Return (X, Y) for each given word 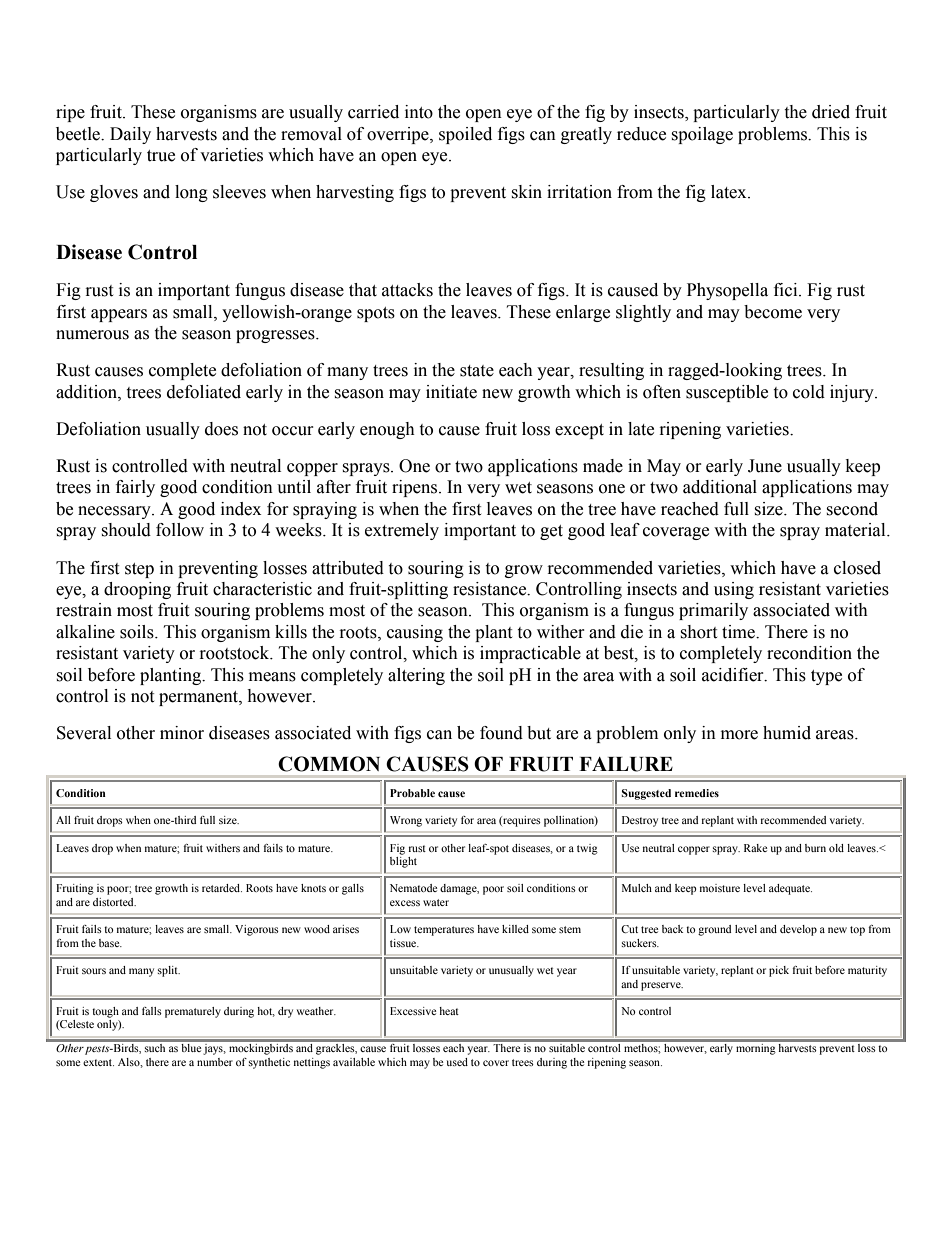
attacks (407, 290)
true (161, 156)
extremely (402, 531)
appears (119, 315)
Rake (755, 848)
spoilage (702, 135)
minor (182, 733)
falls (152, 1011)
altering (416, 676)
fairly (135, 488)
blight (403, 861)
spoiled (465, 135)
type (826, 677)
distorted (114, 902)
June (765, 466)
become (773, 312)
